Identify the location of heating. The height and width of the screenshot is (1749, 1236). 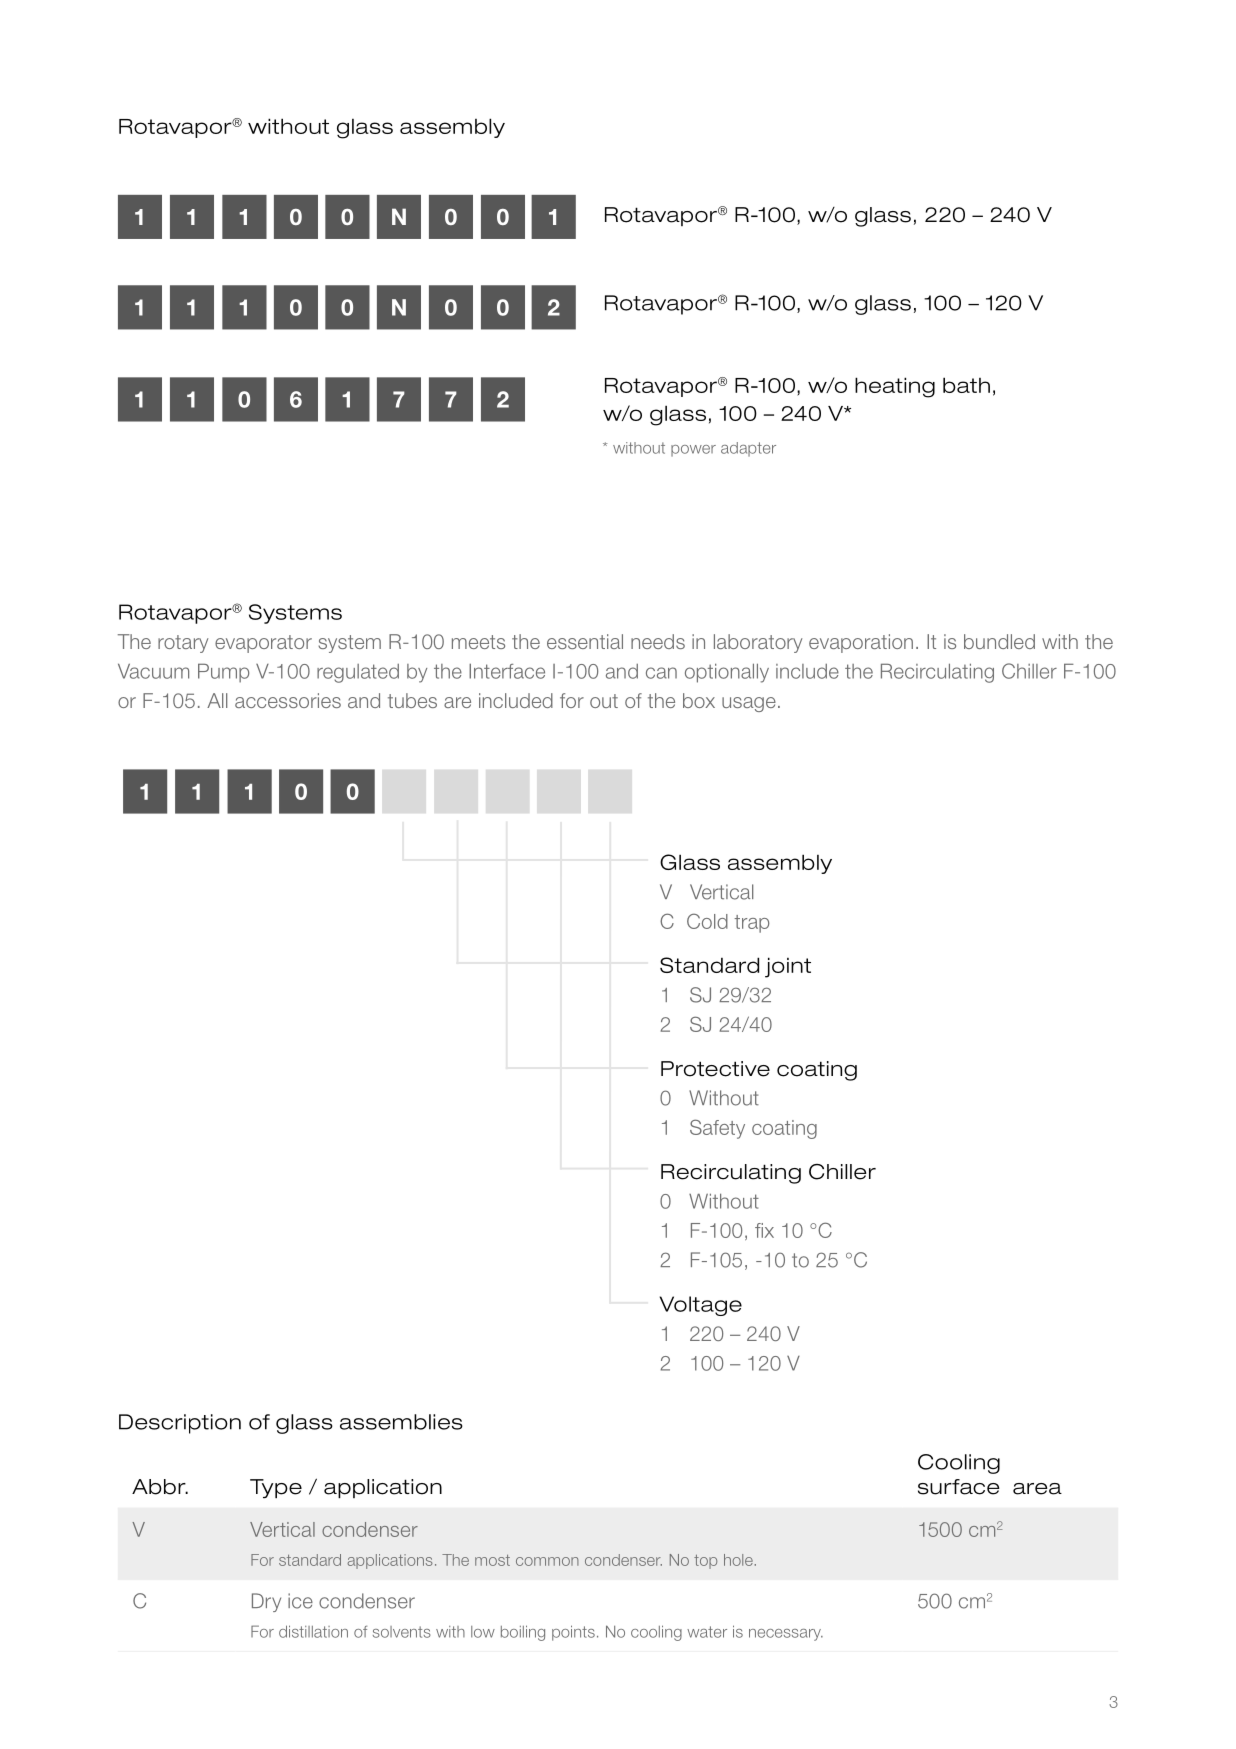
(895, 387).
